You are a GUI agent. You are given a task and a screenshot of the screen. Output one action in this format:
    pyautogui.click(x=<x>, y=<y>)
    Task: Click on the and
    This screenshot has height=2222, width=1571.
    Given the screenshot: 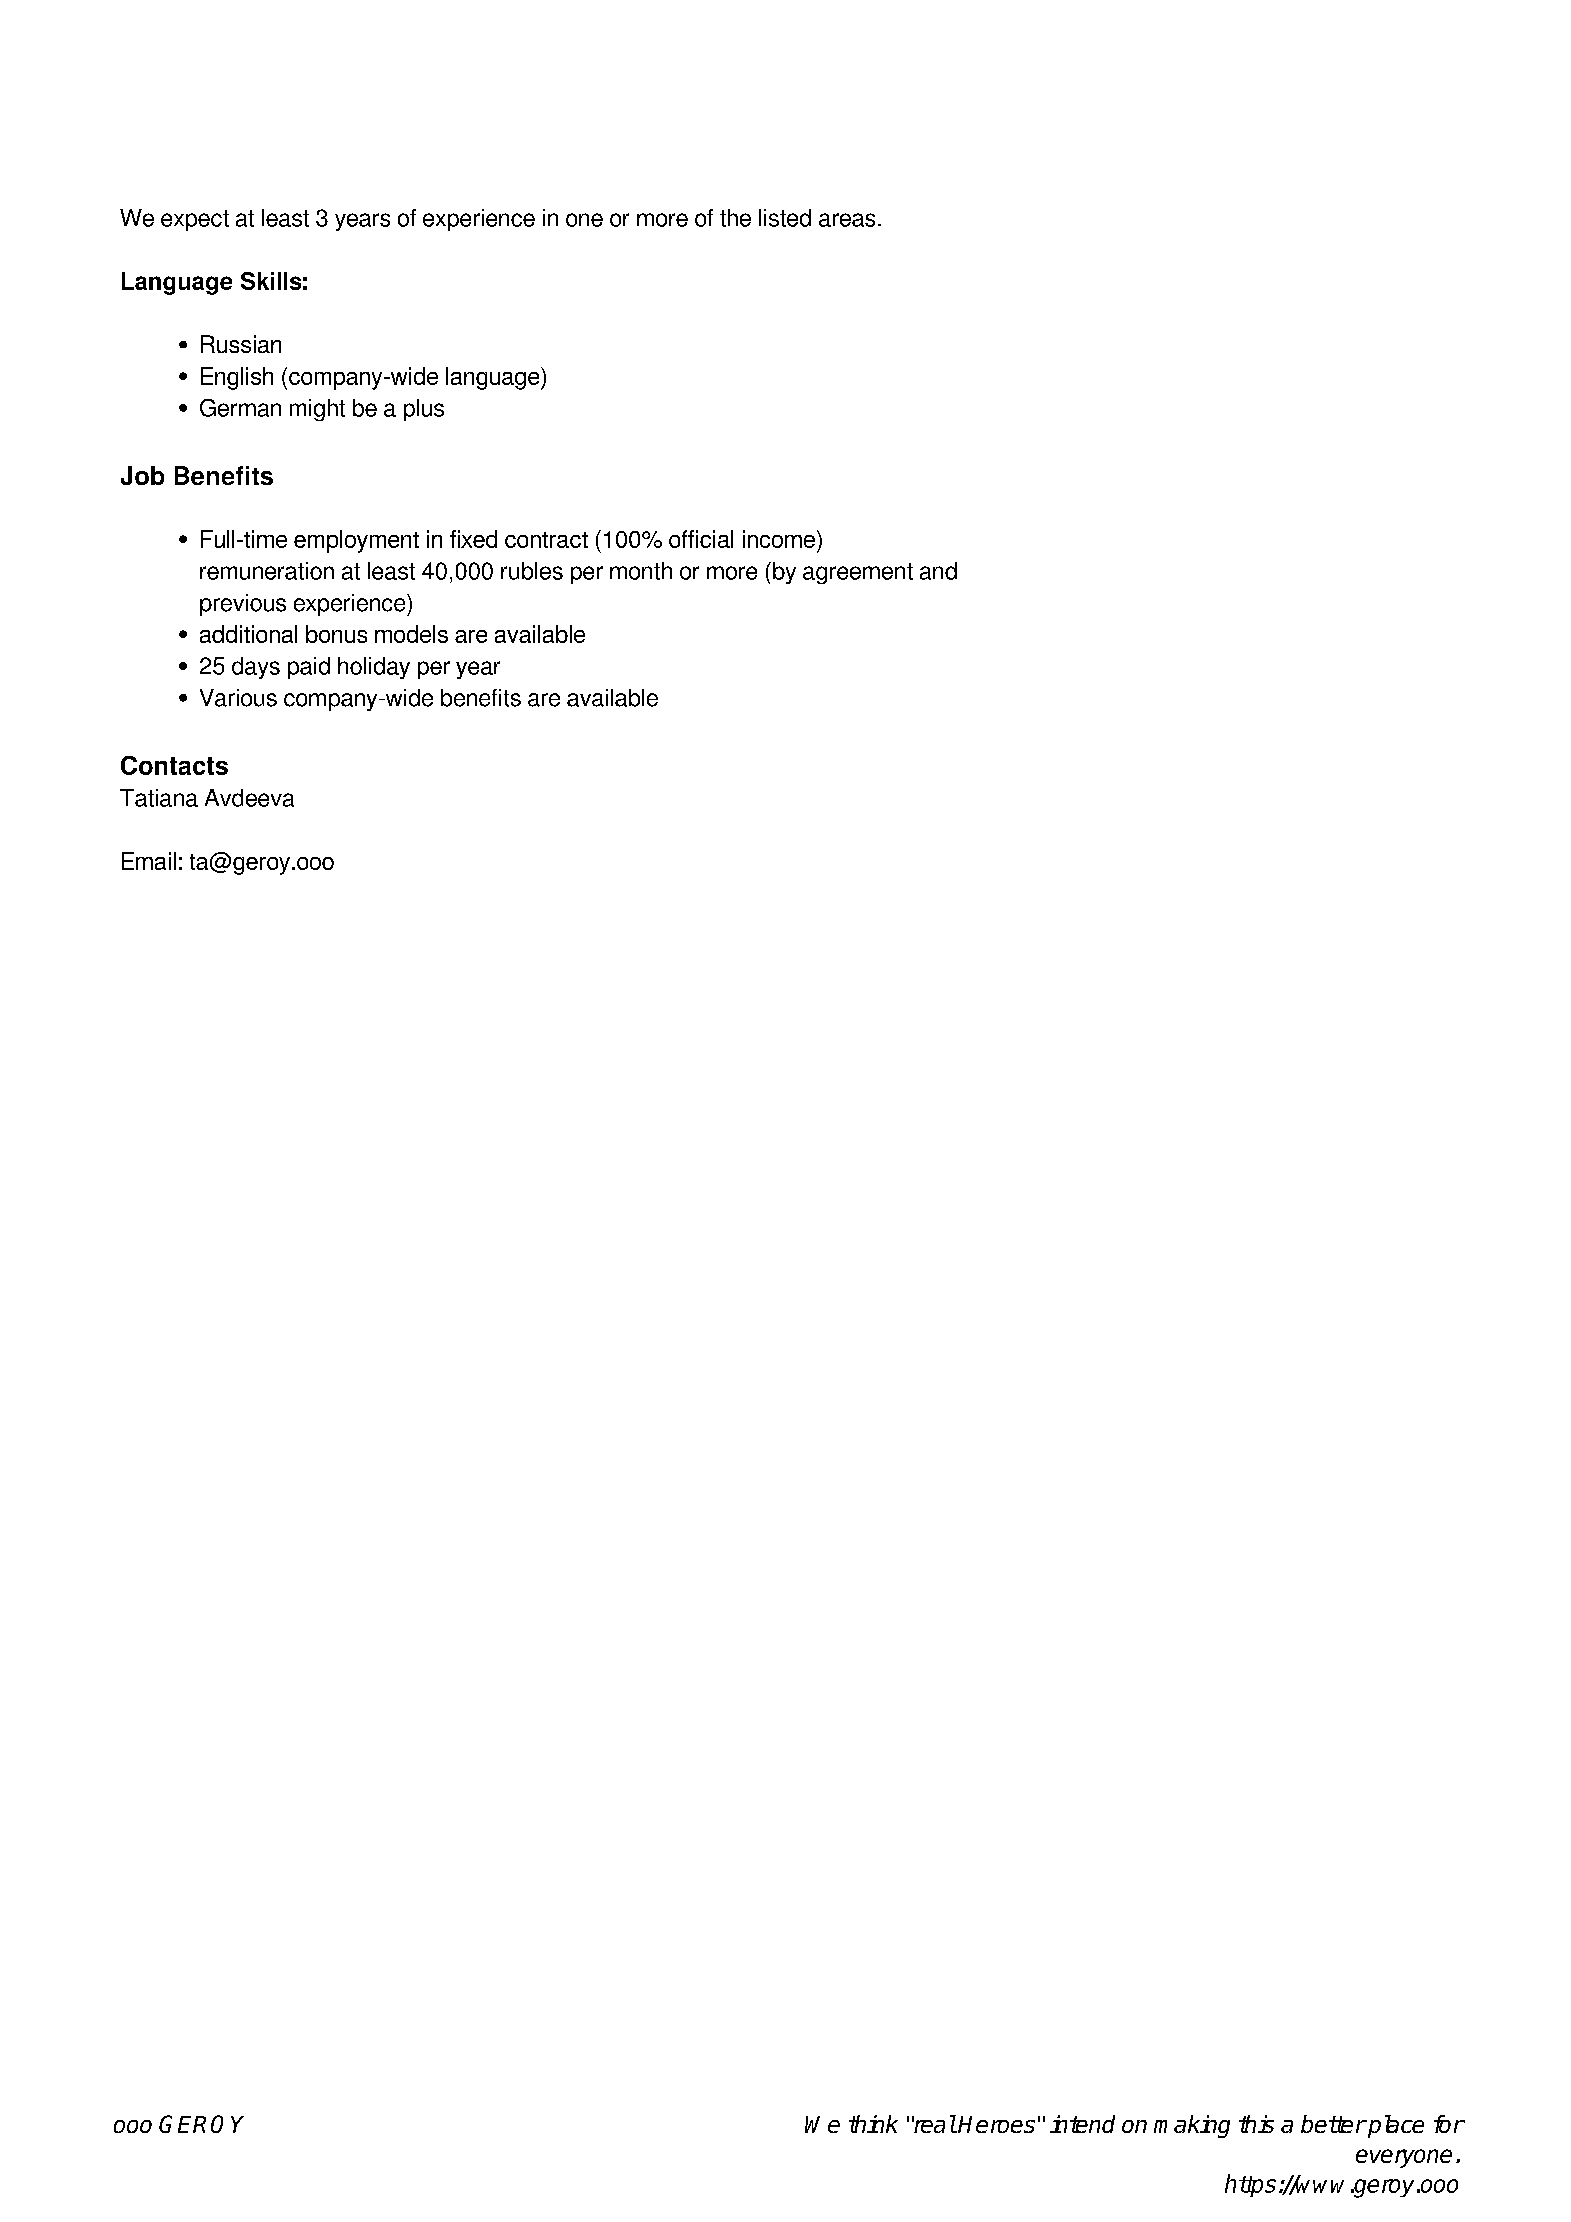 What is the action you would take?
    pyautogui.click(x=938, y=571)
